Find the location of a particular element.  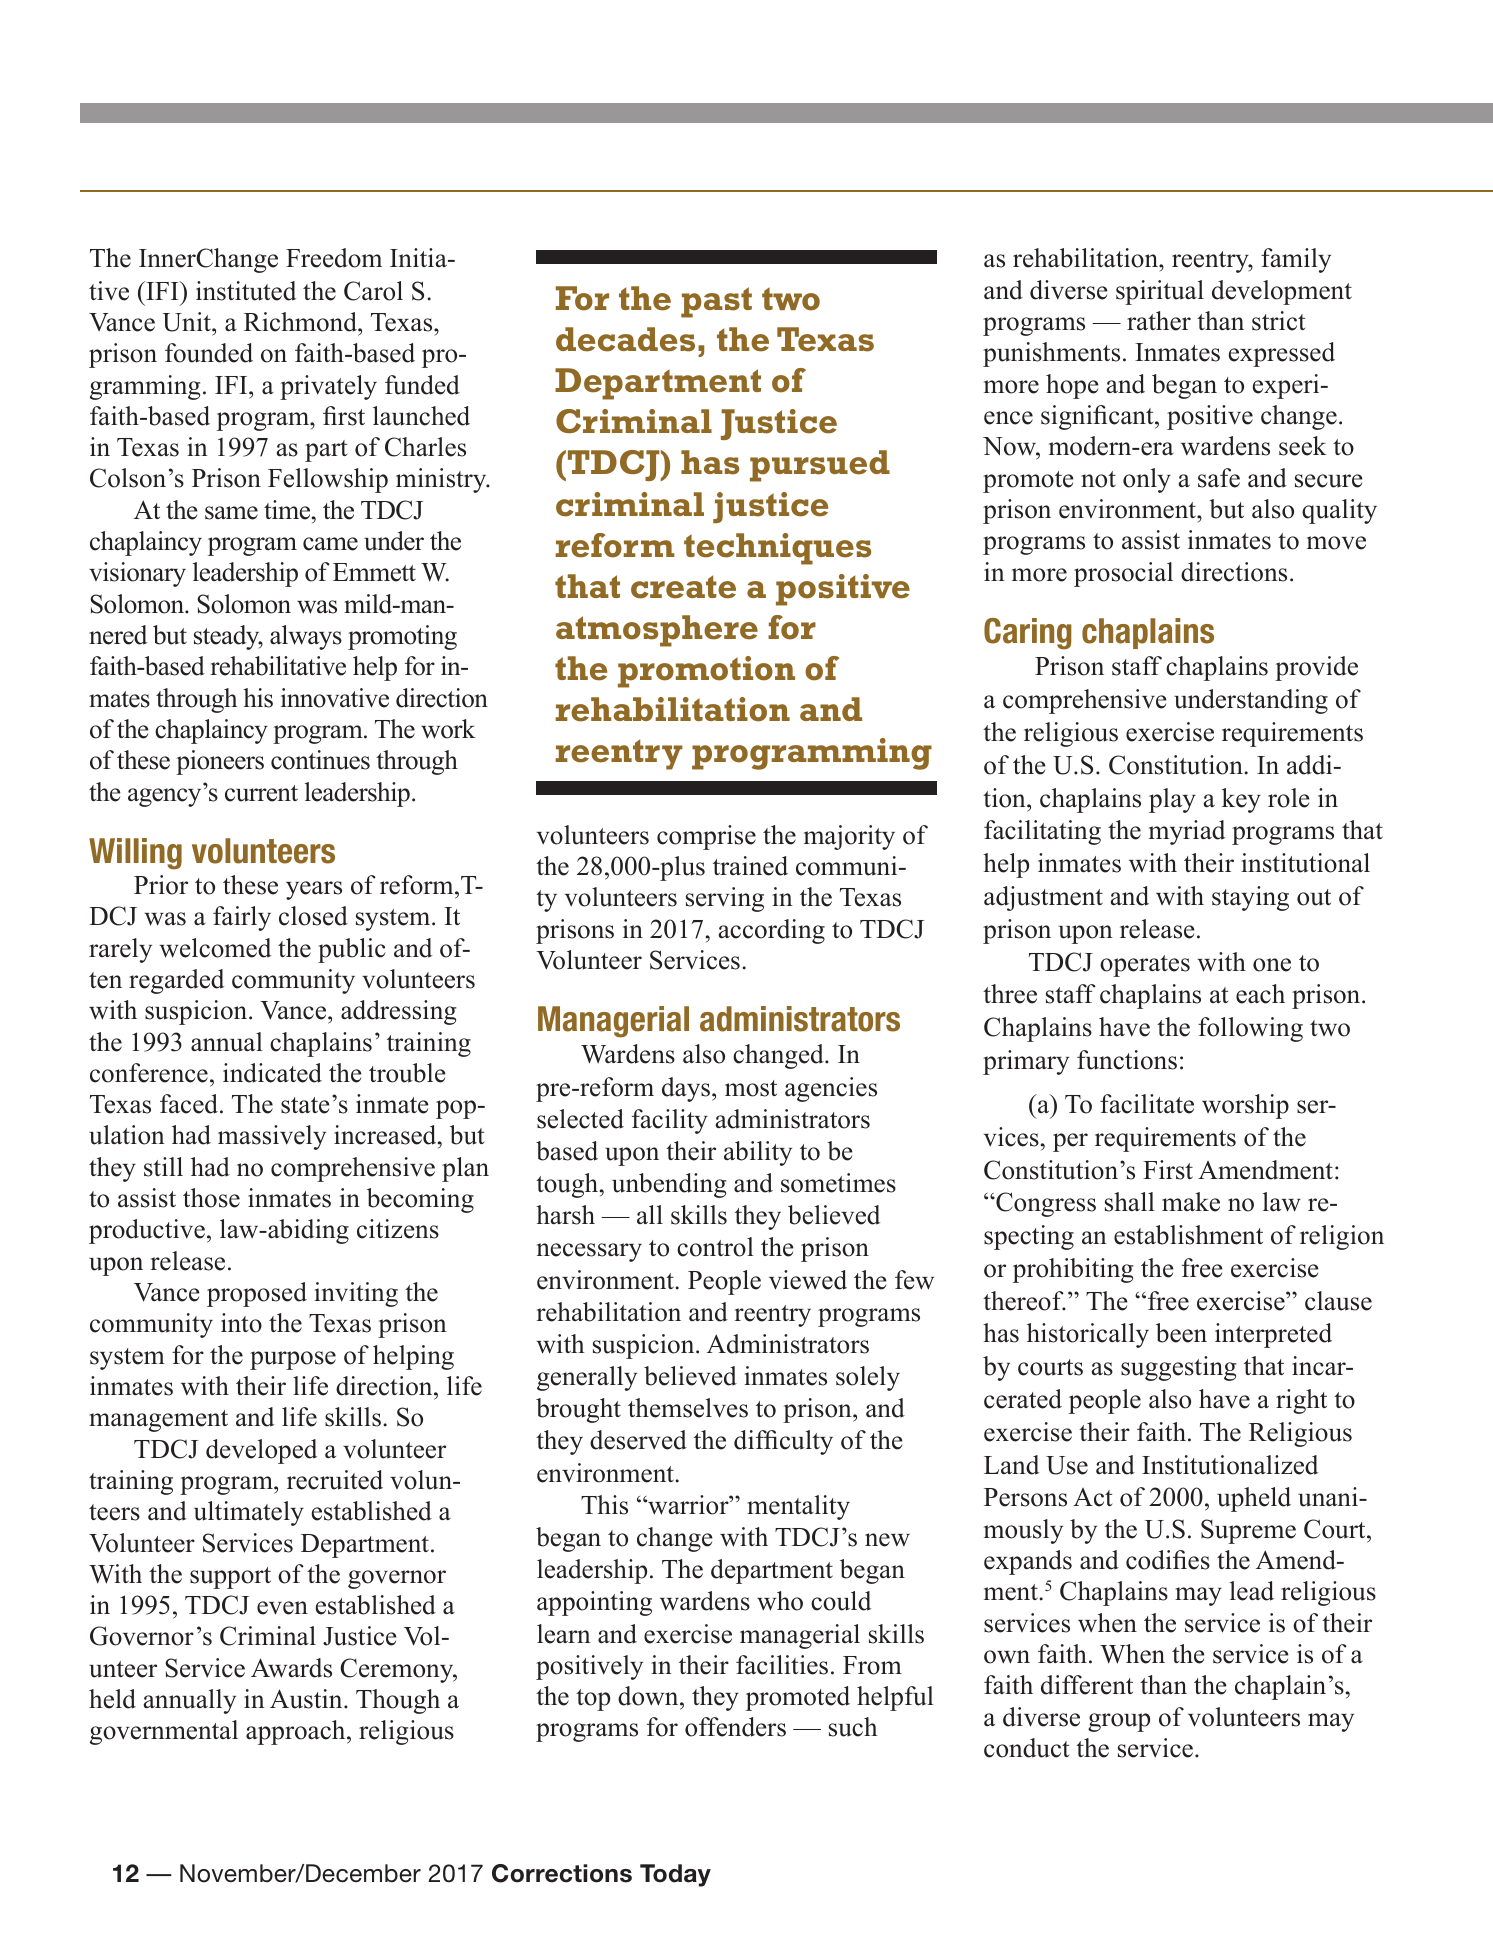

most is located at coordinates (751, 1088).
